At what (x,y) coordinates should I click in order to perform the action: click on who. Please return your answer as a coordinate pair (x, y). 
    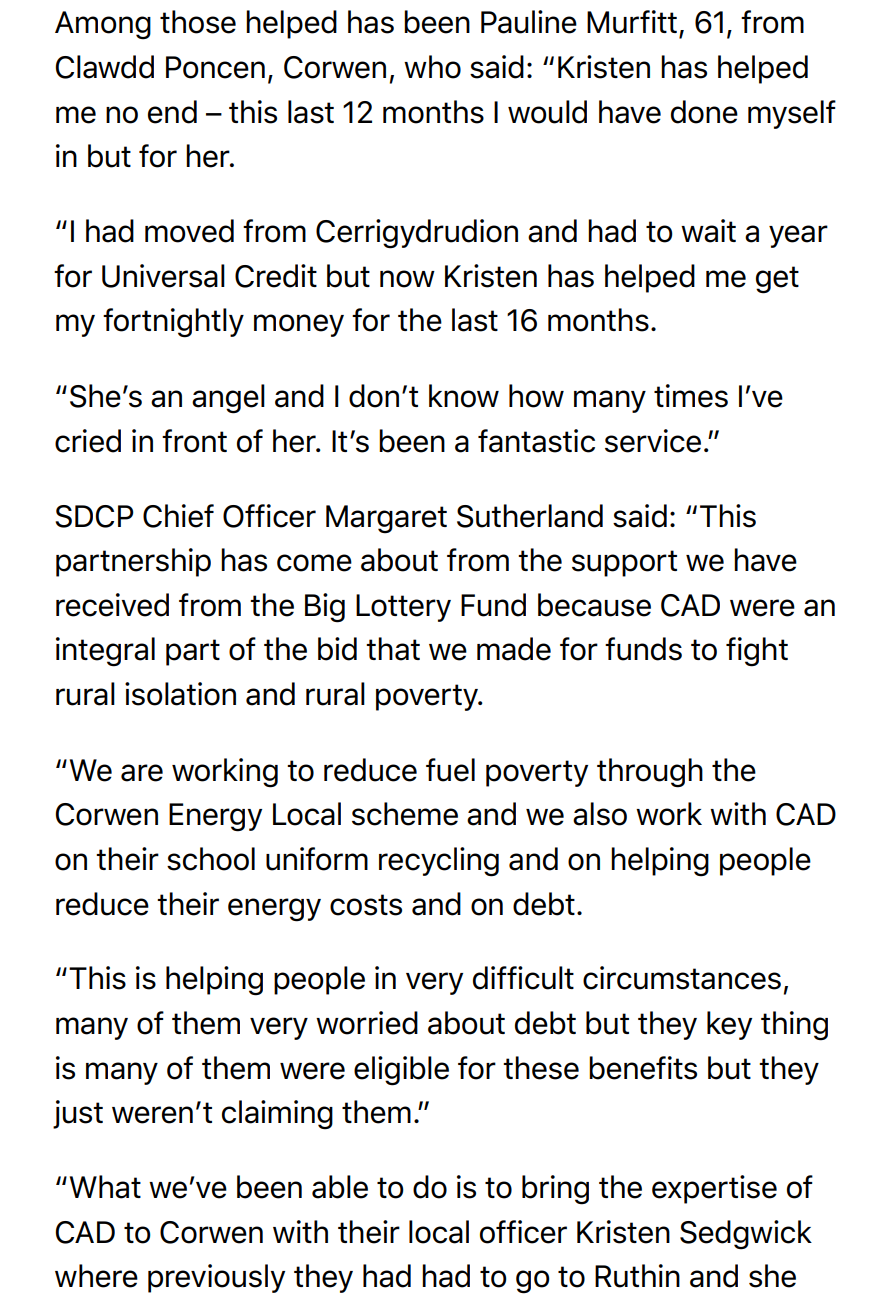
    Looking at the image, I should click on (432, 67).
